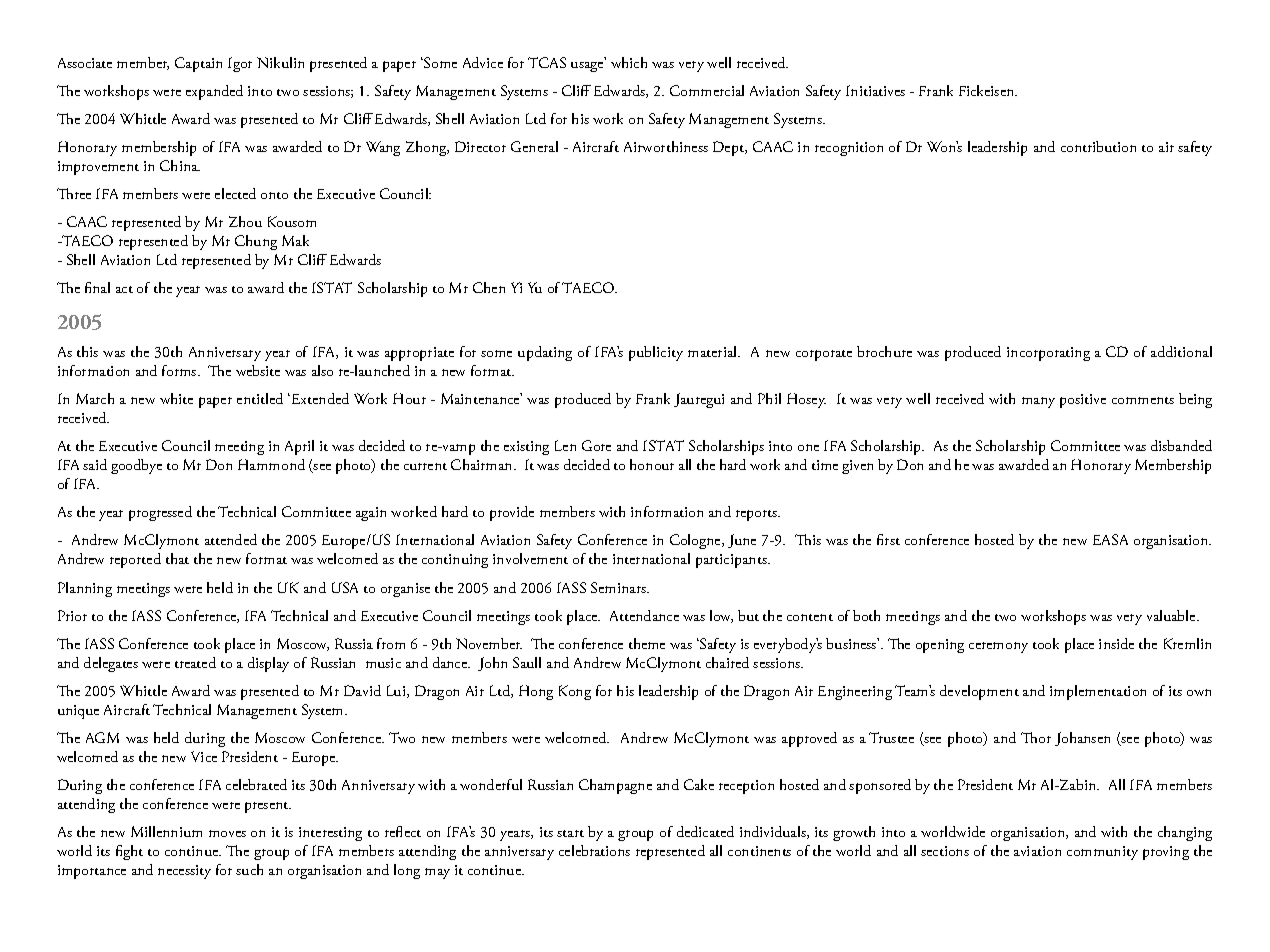  I want to click on treated, so click(195, 662).
